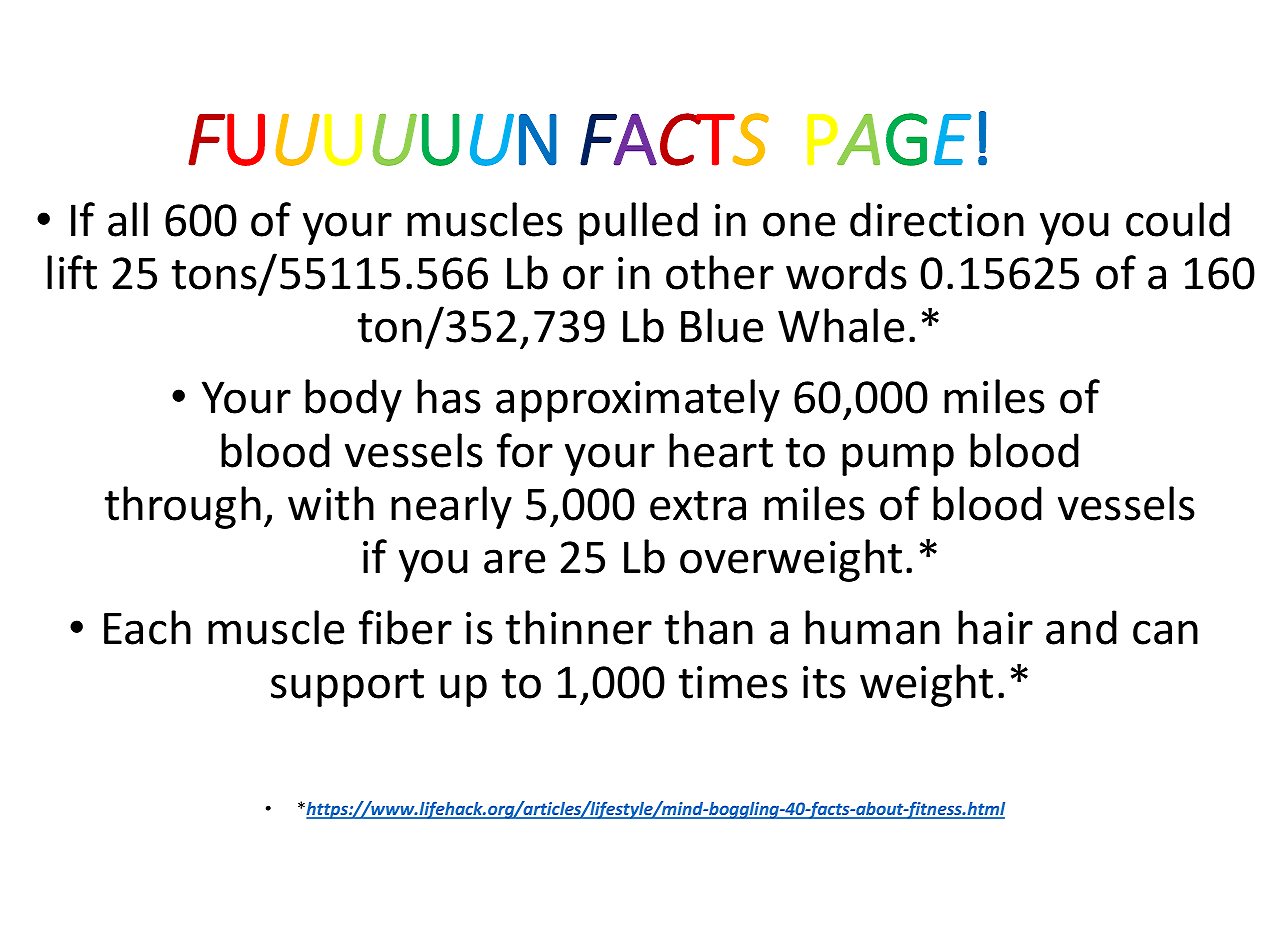  I want to click on all, so click(128, 219).
